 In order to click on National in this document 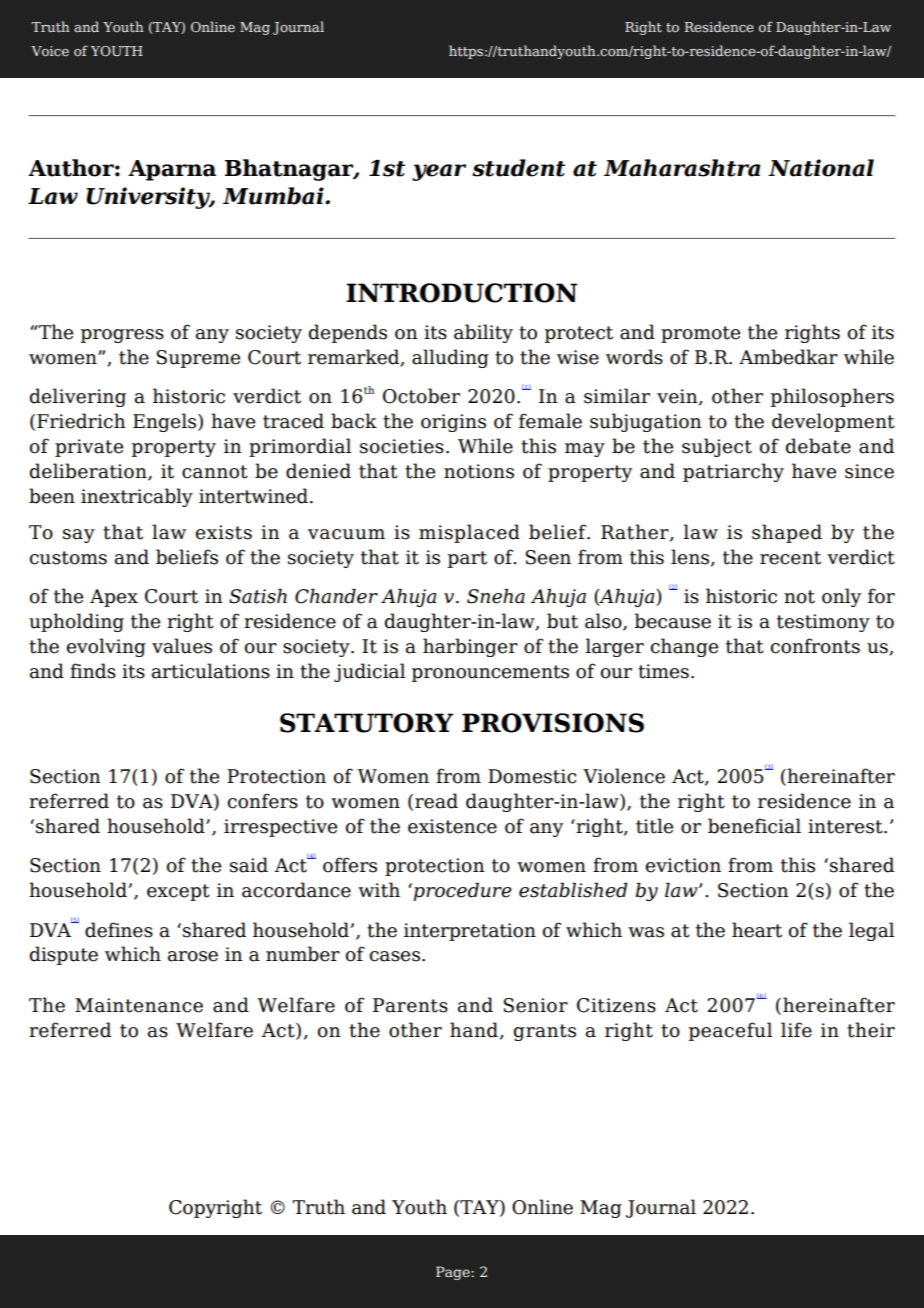, I will do `click(821, 168)`.
